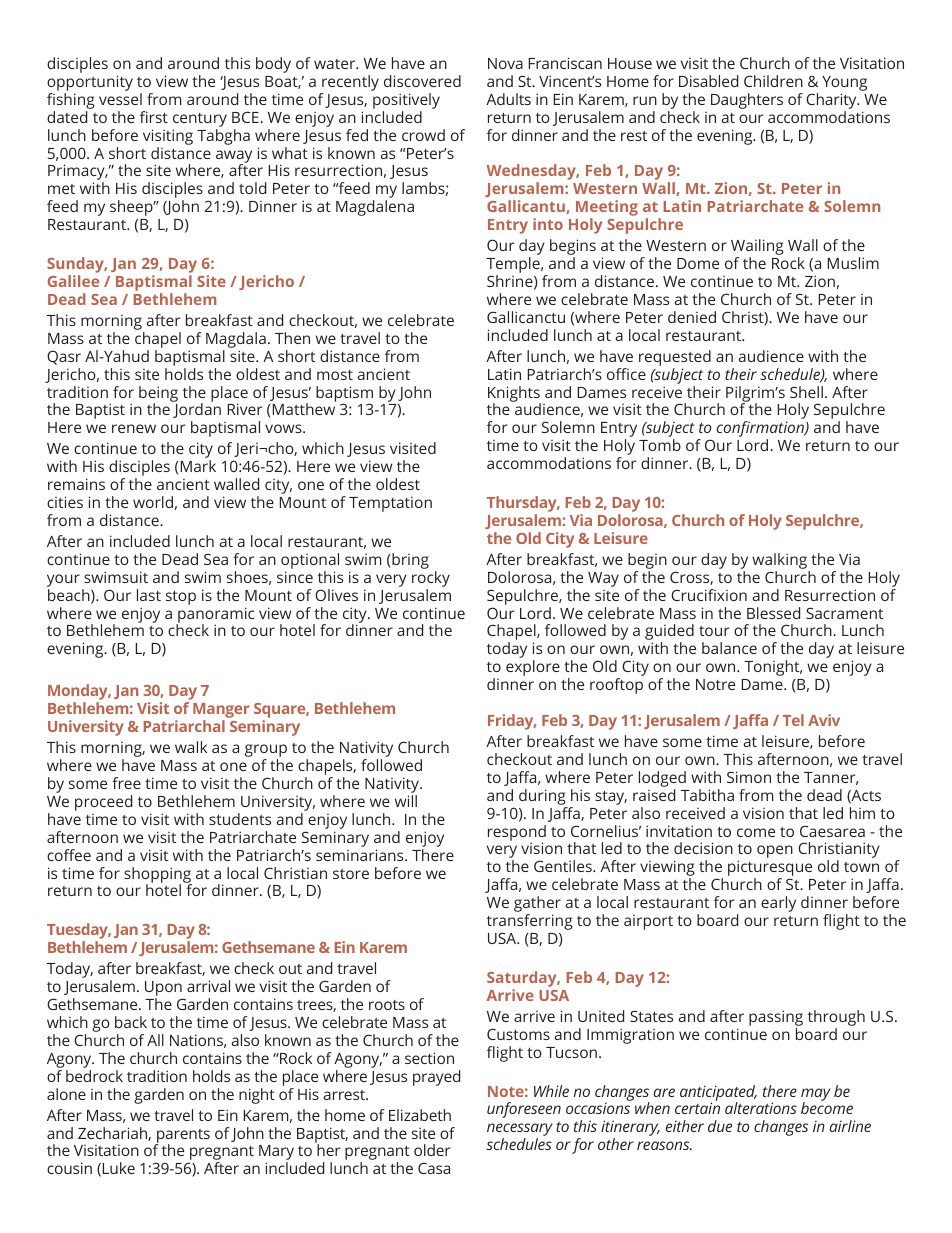 This screenshot has height=1233, width=952. I want to click on discovered, so click(422, 81).
